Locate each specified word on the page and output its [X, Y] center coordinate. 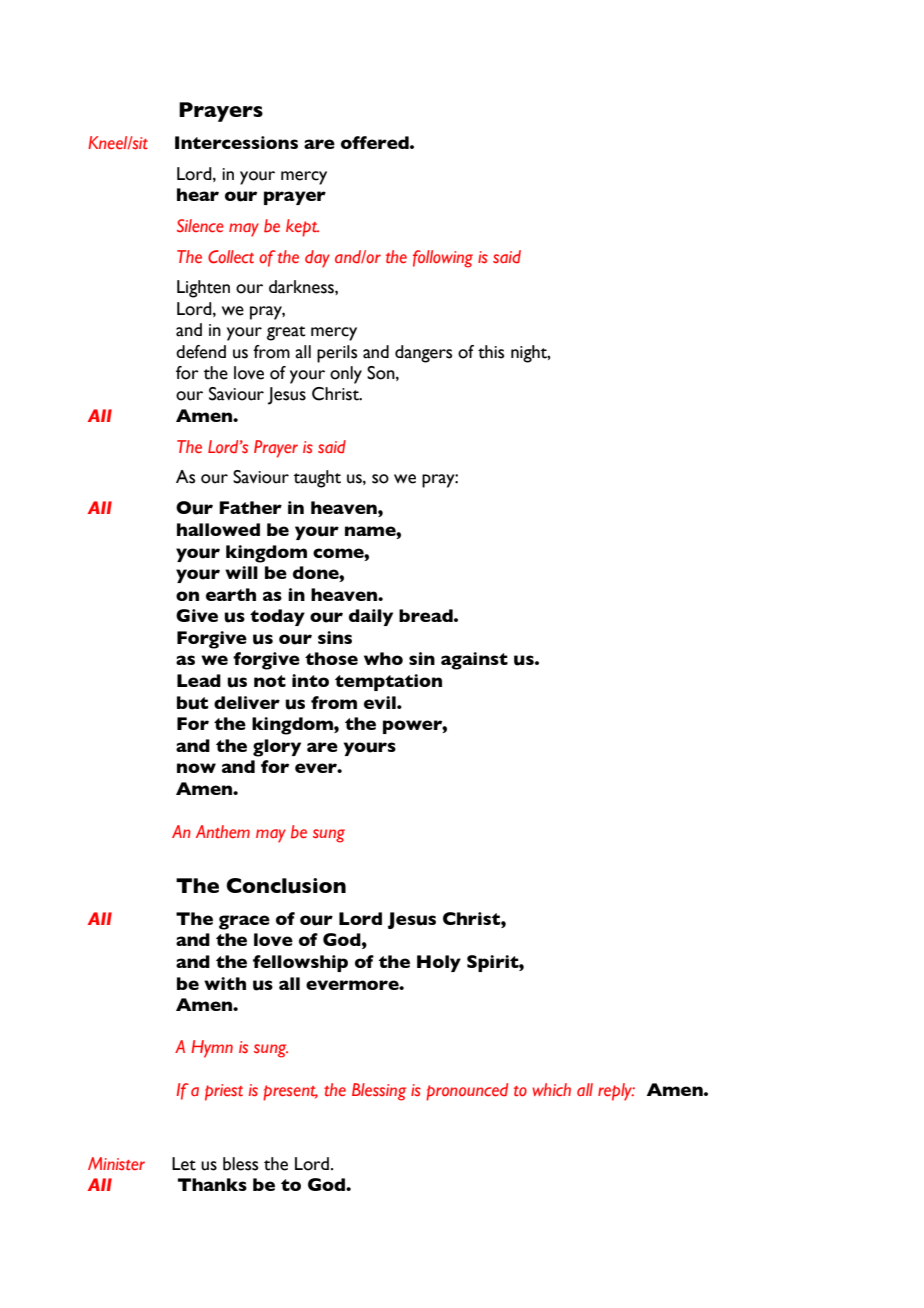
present [290, 1093]
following [443, 259]
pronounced [467, 1092]
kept [302, 228]
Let [184, 1164]
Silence [200, 226]
